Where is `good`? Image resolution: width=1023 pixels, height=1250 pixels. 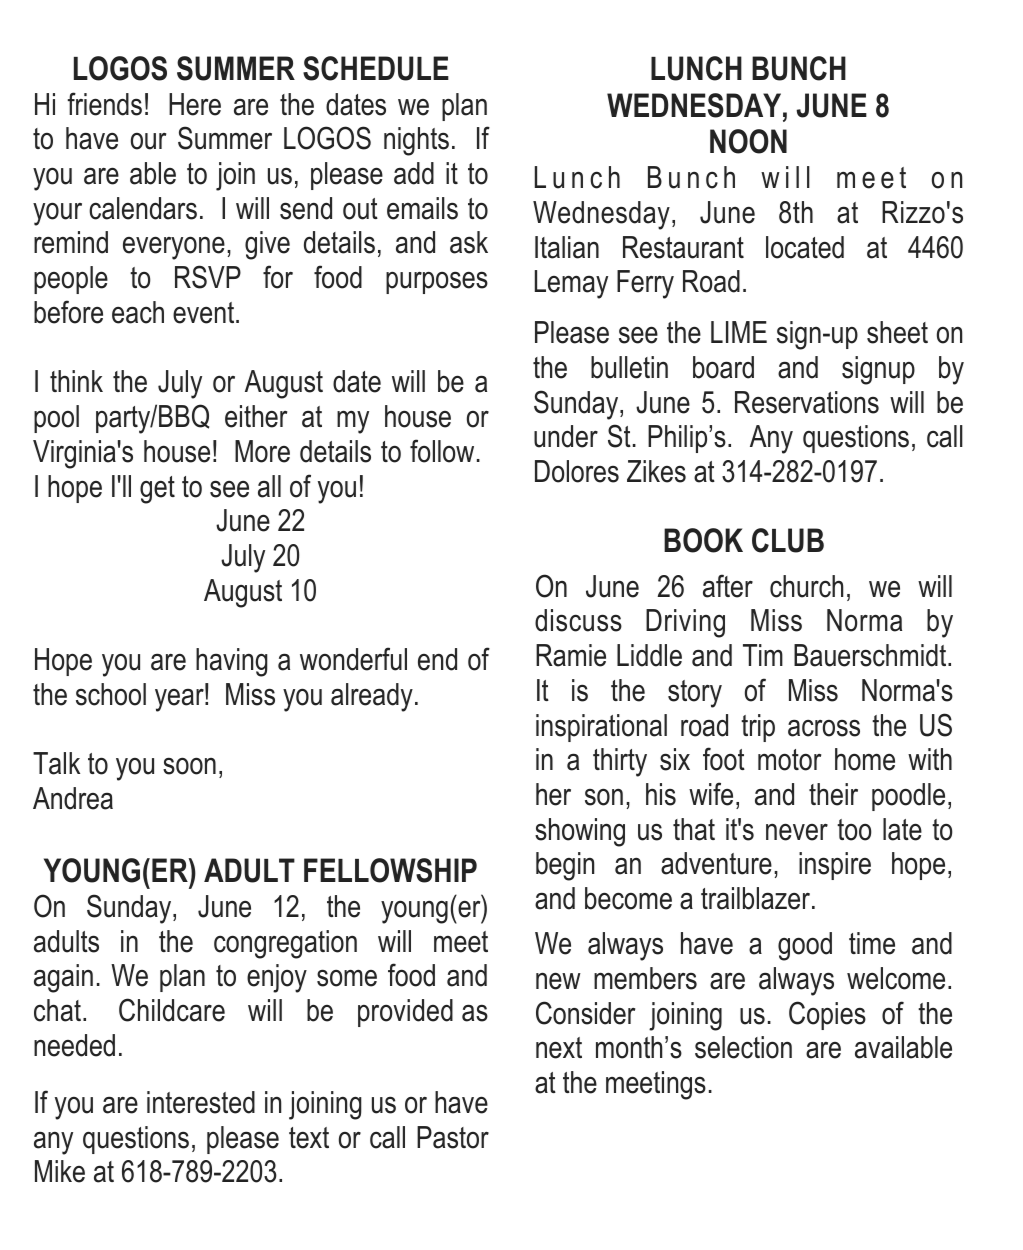 good is located at coordinates (805, 946).
